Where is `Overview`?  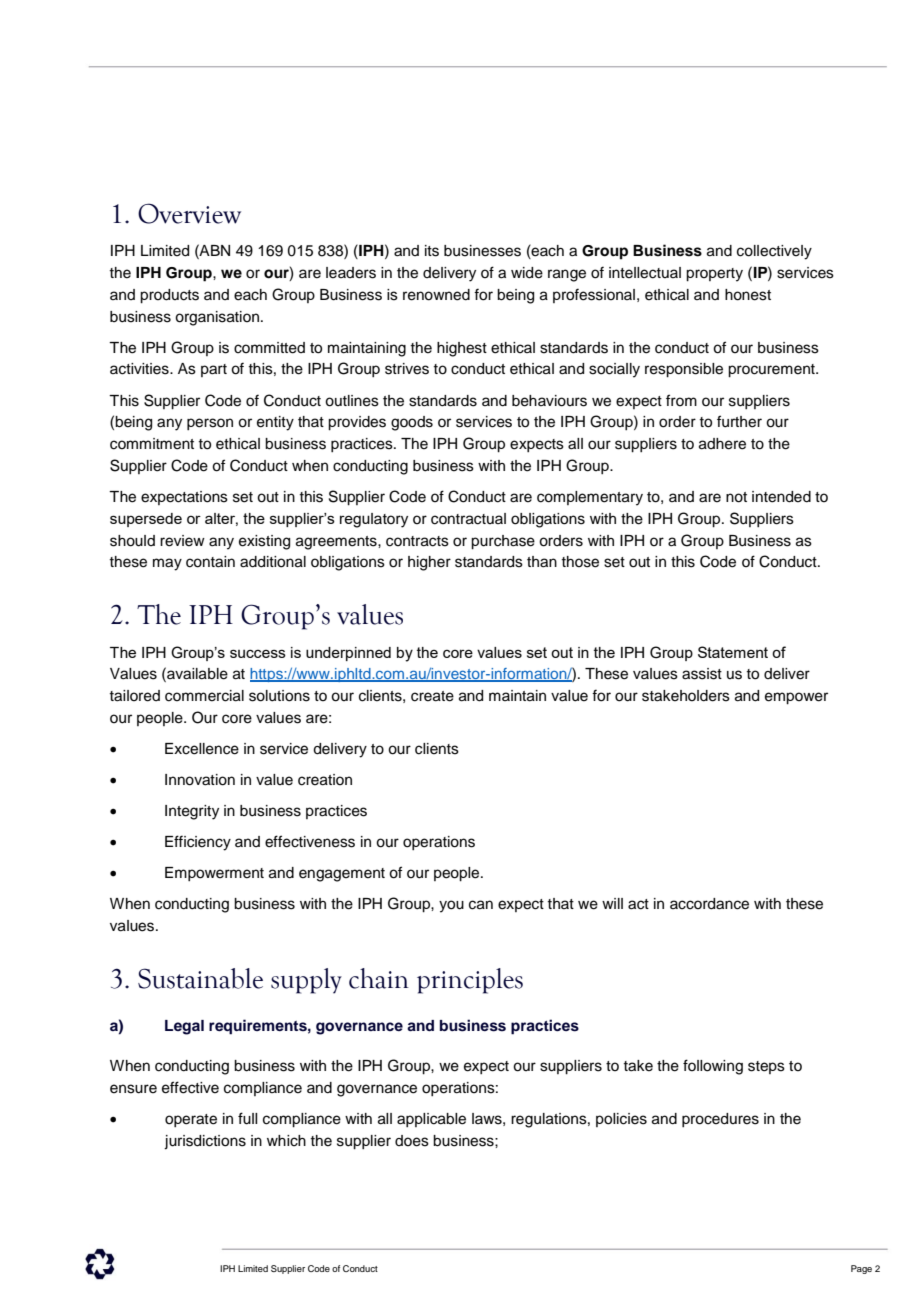 Overview is located at coordinates (189, 213).
